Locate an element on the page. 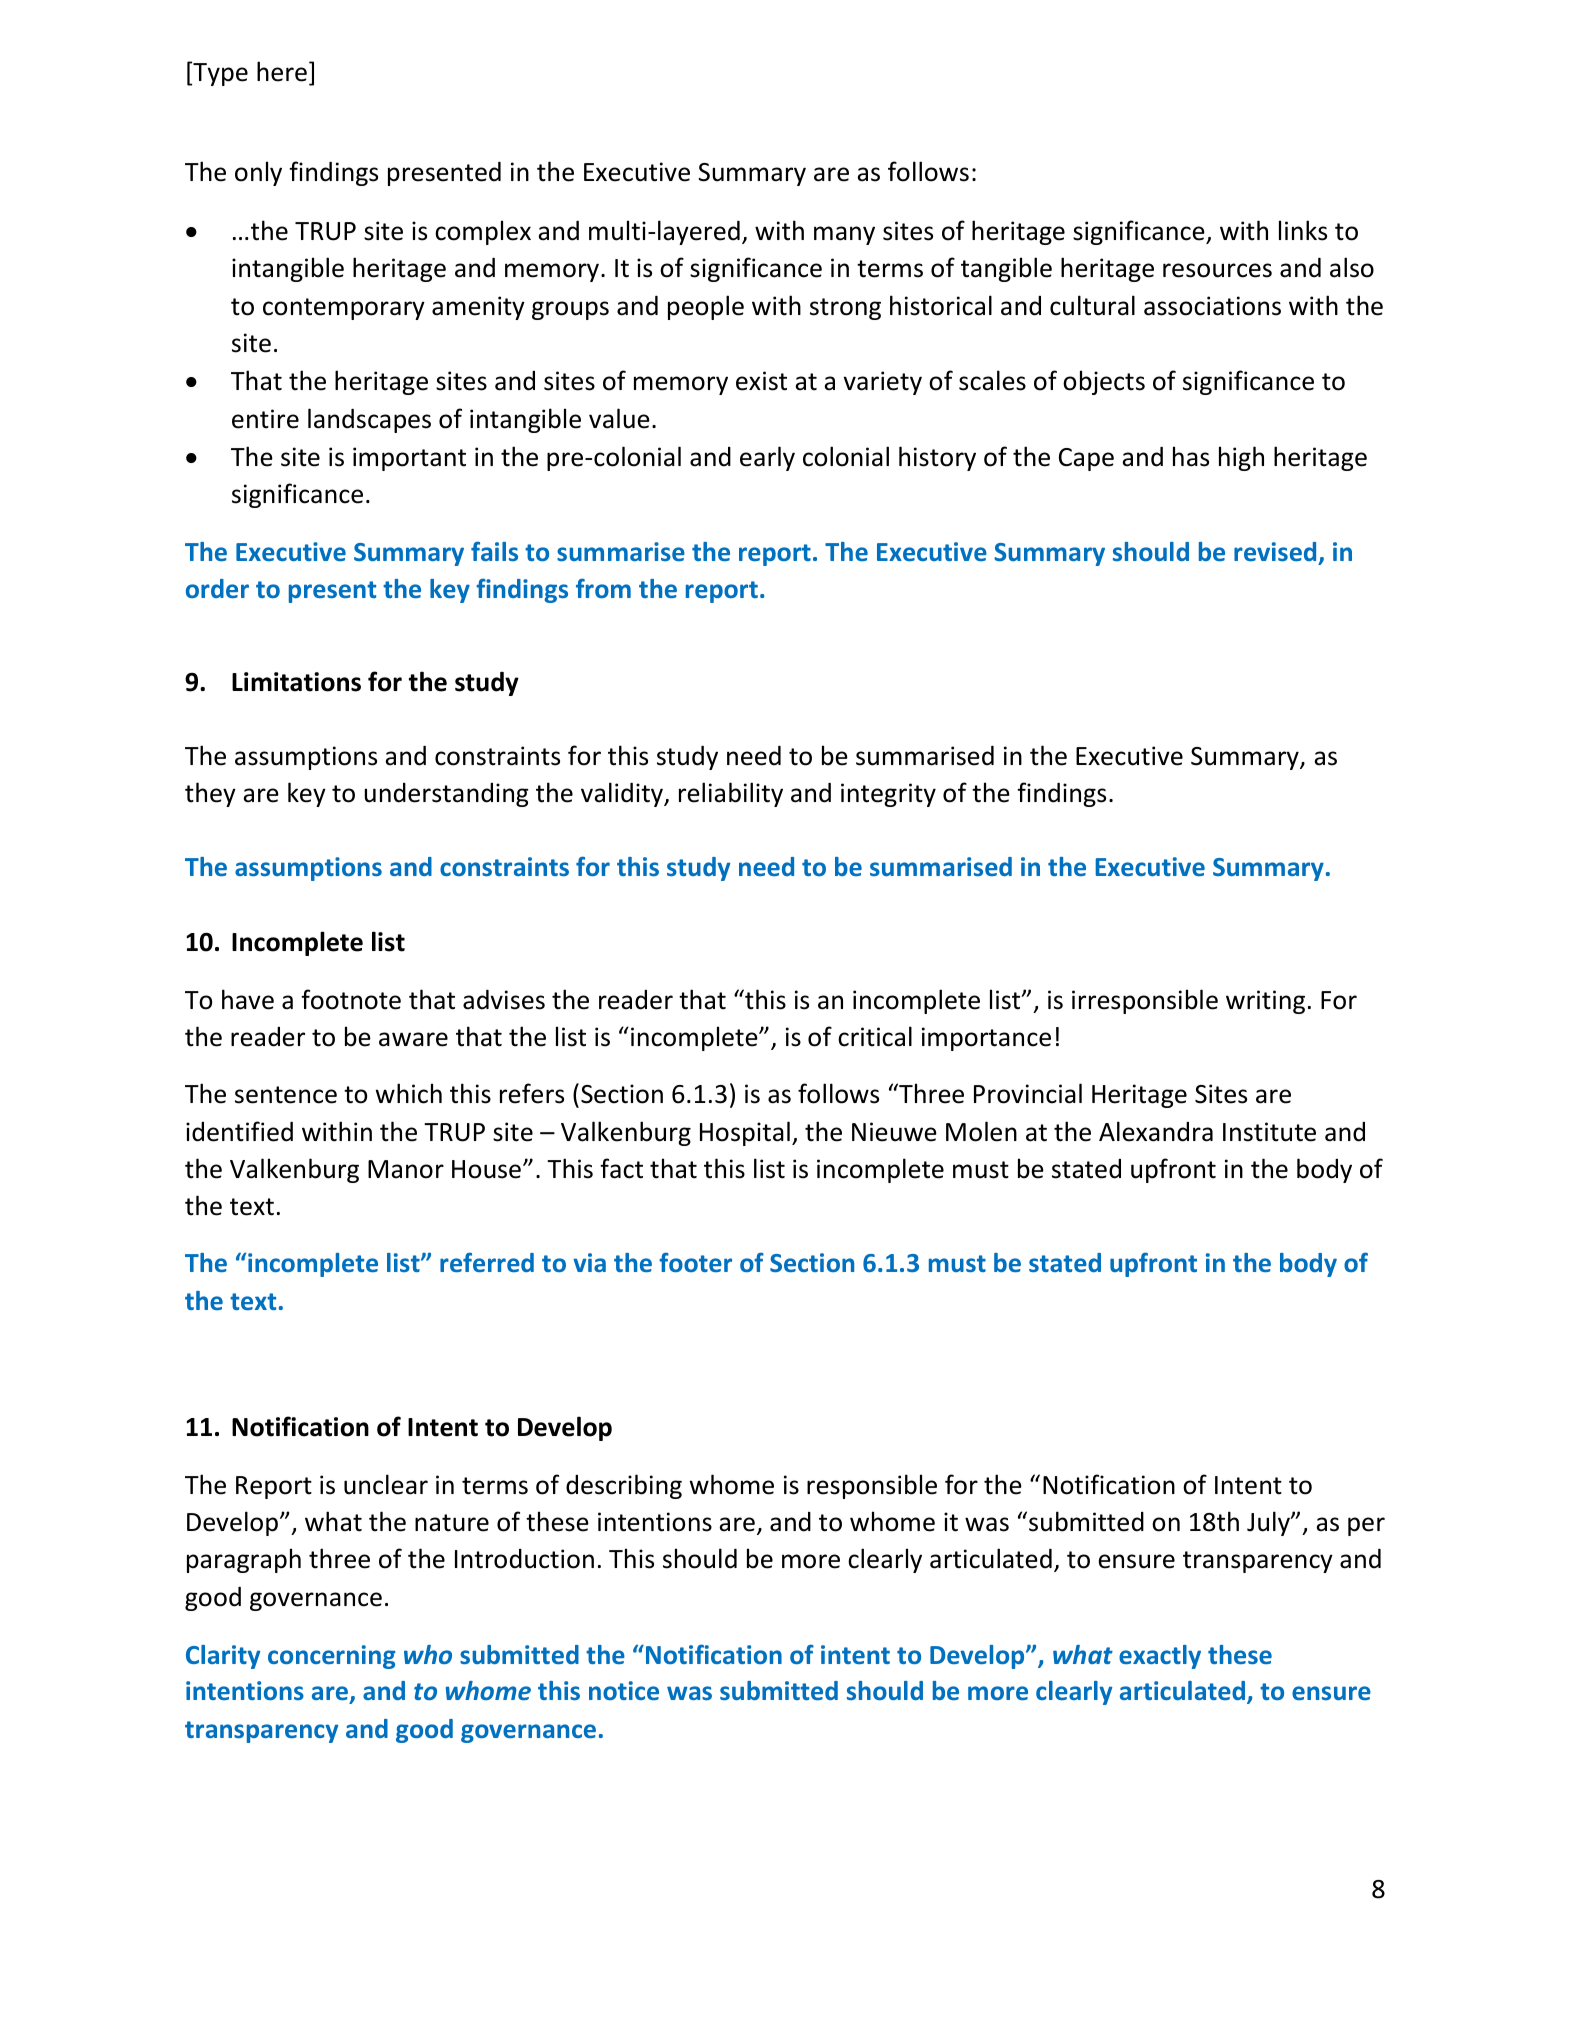 Image resolution: width=1570 pixels, height=2032 pixels. high is located at coordinates (1241, 458).
